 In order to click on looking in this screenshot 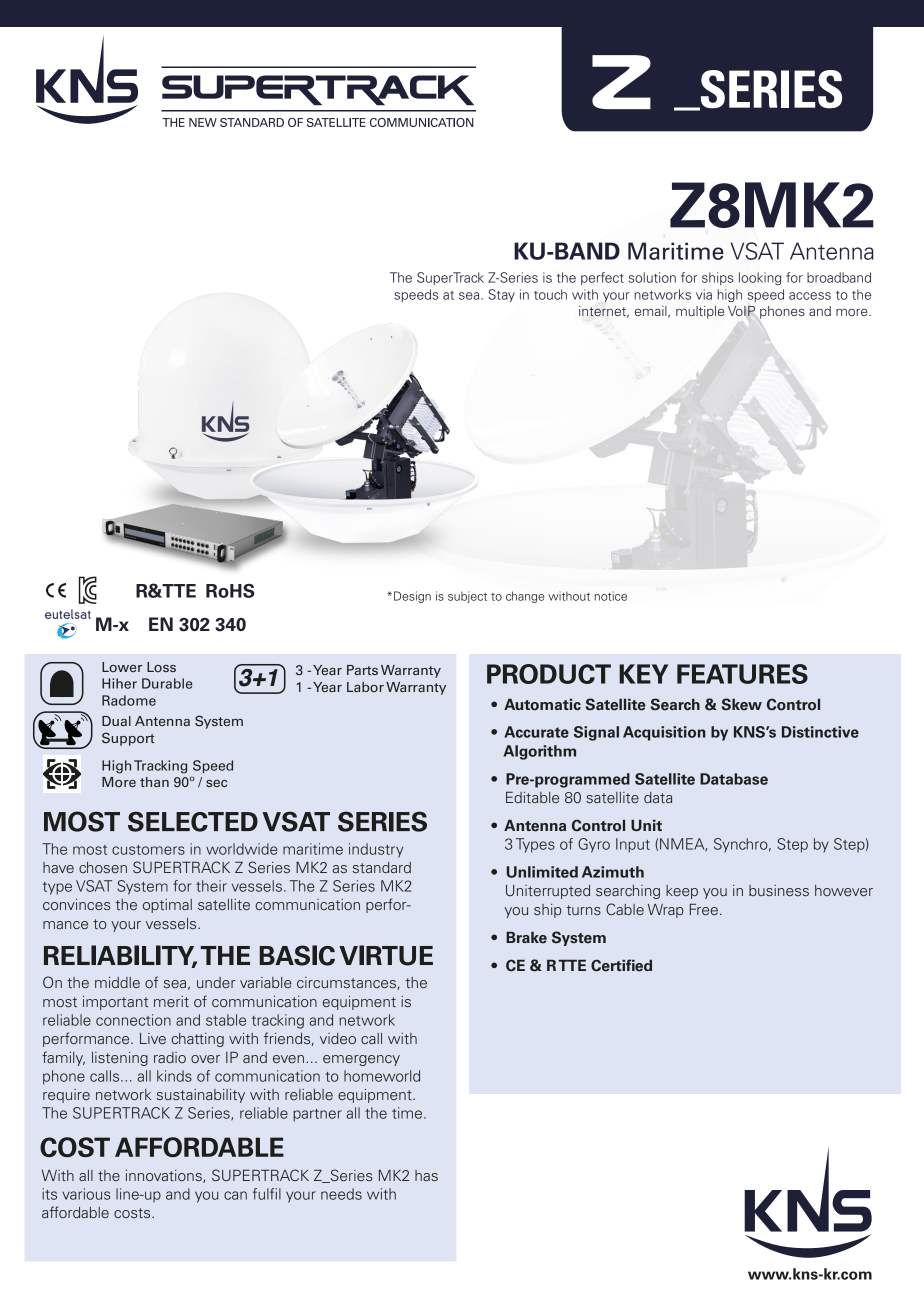, I will do `click(760, 278)`.
